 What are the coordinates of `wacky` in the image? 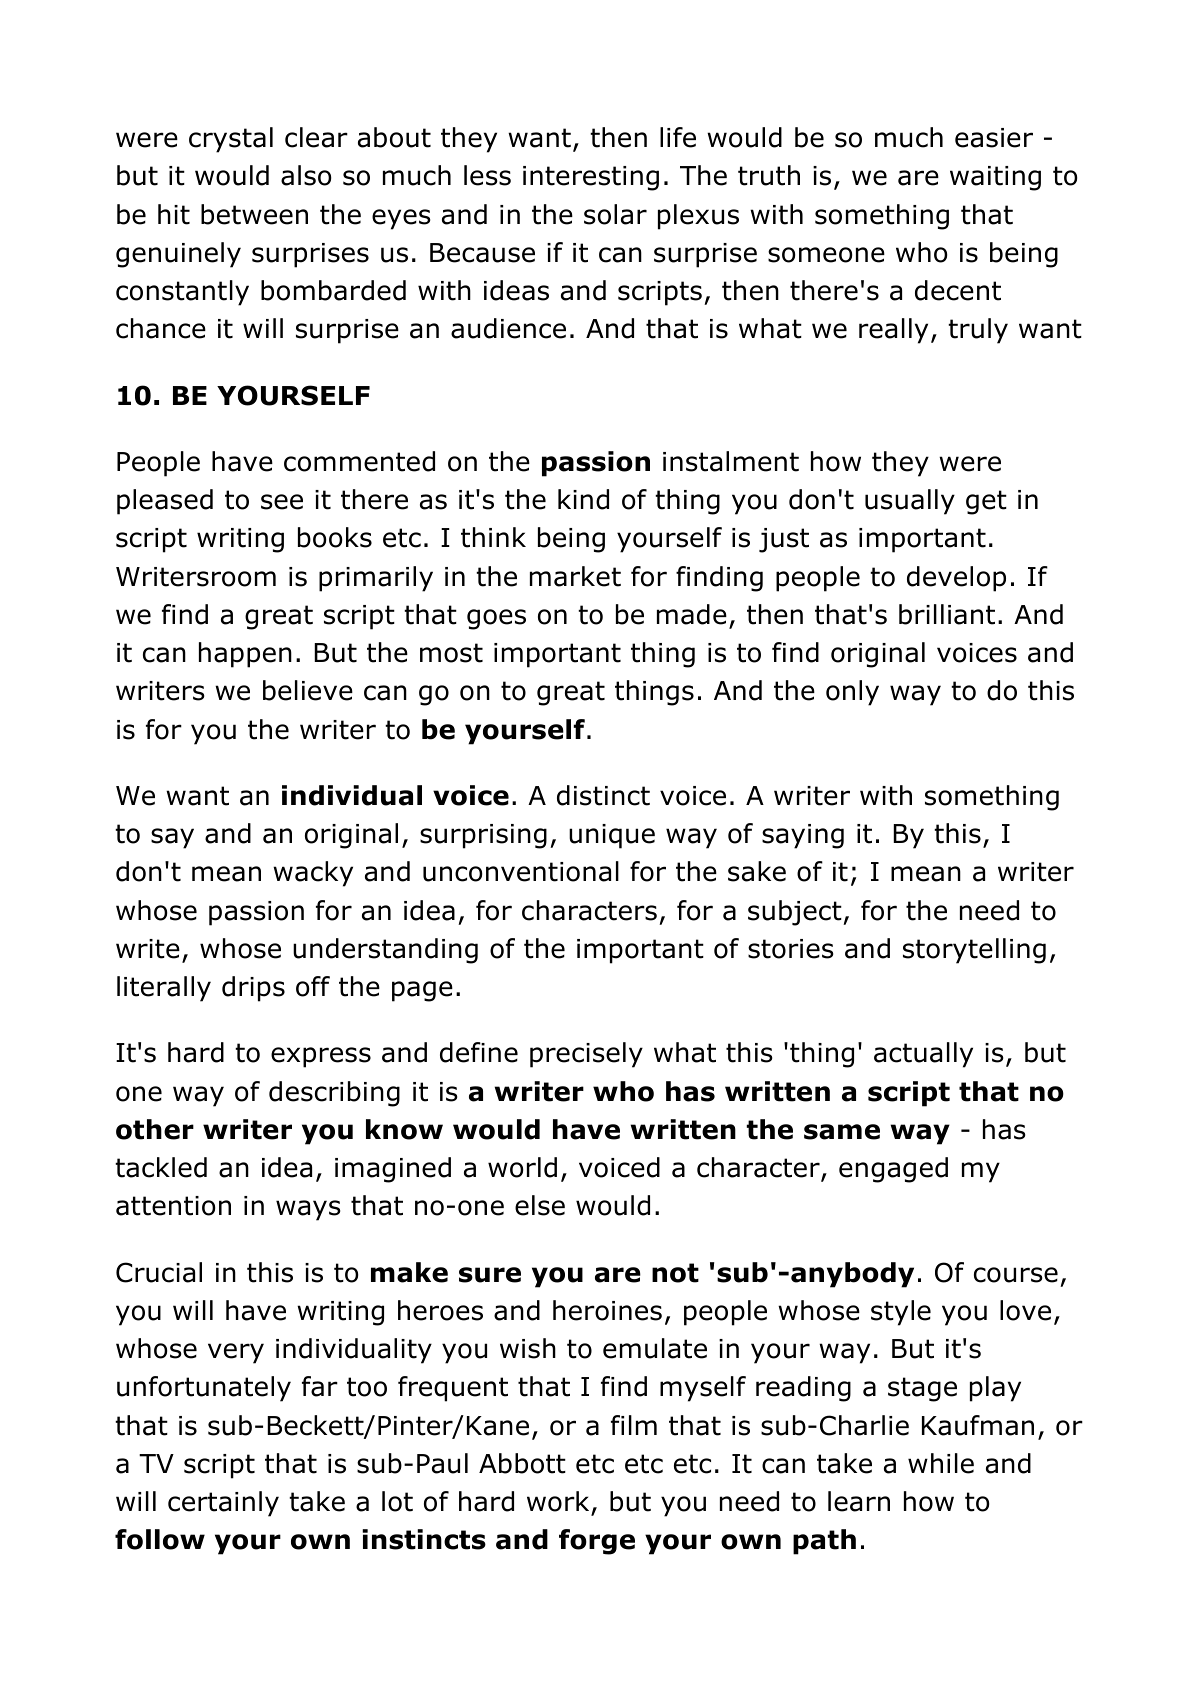 It's located at (313, 874).
